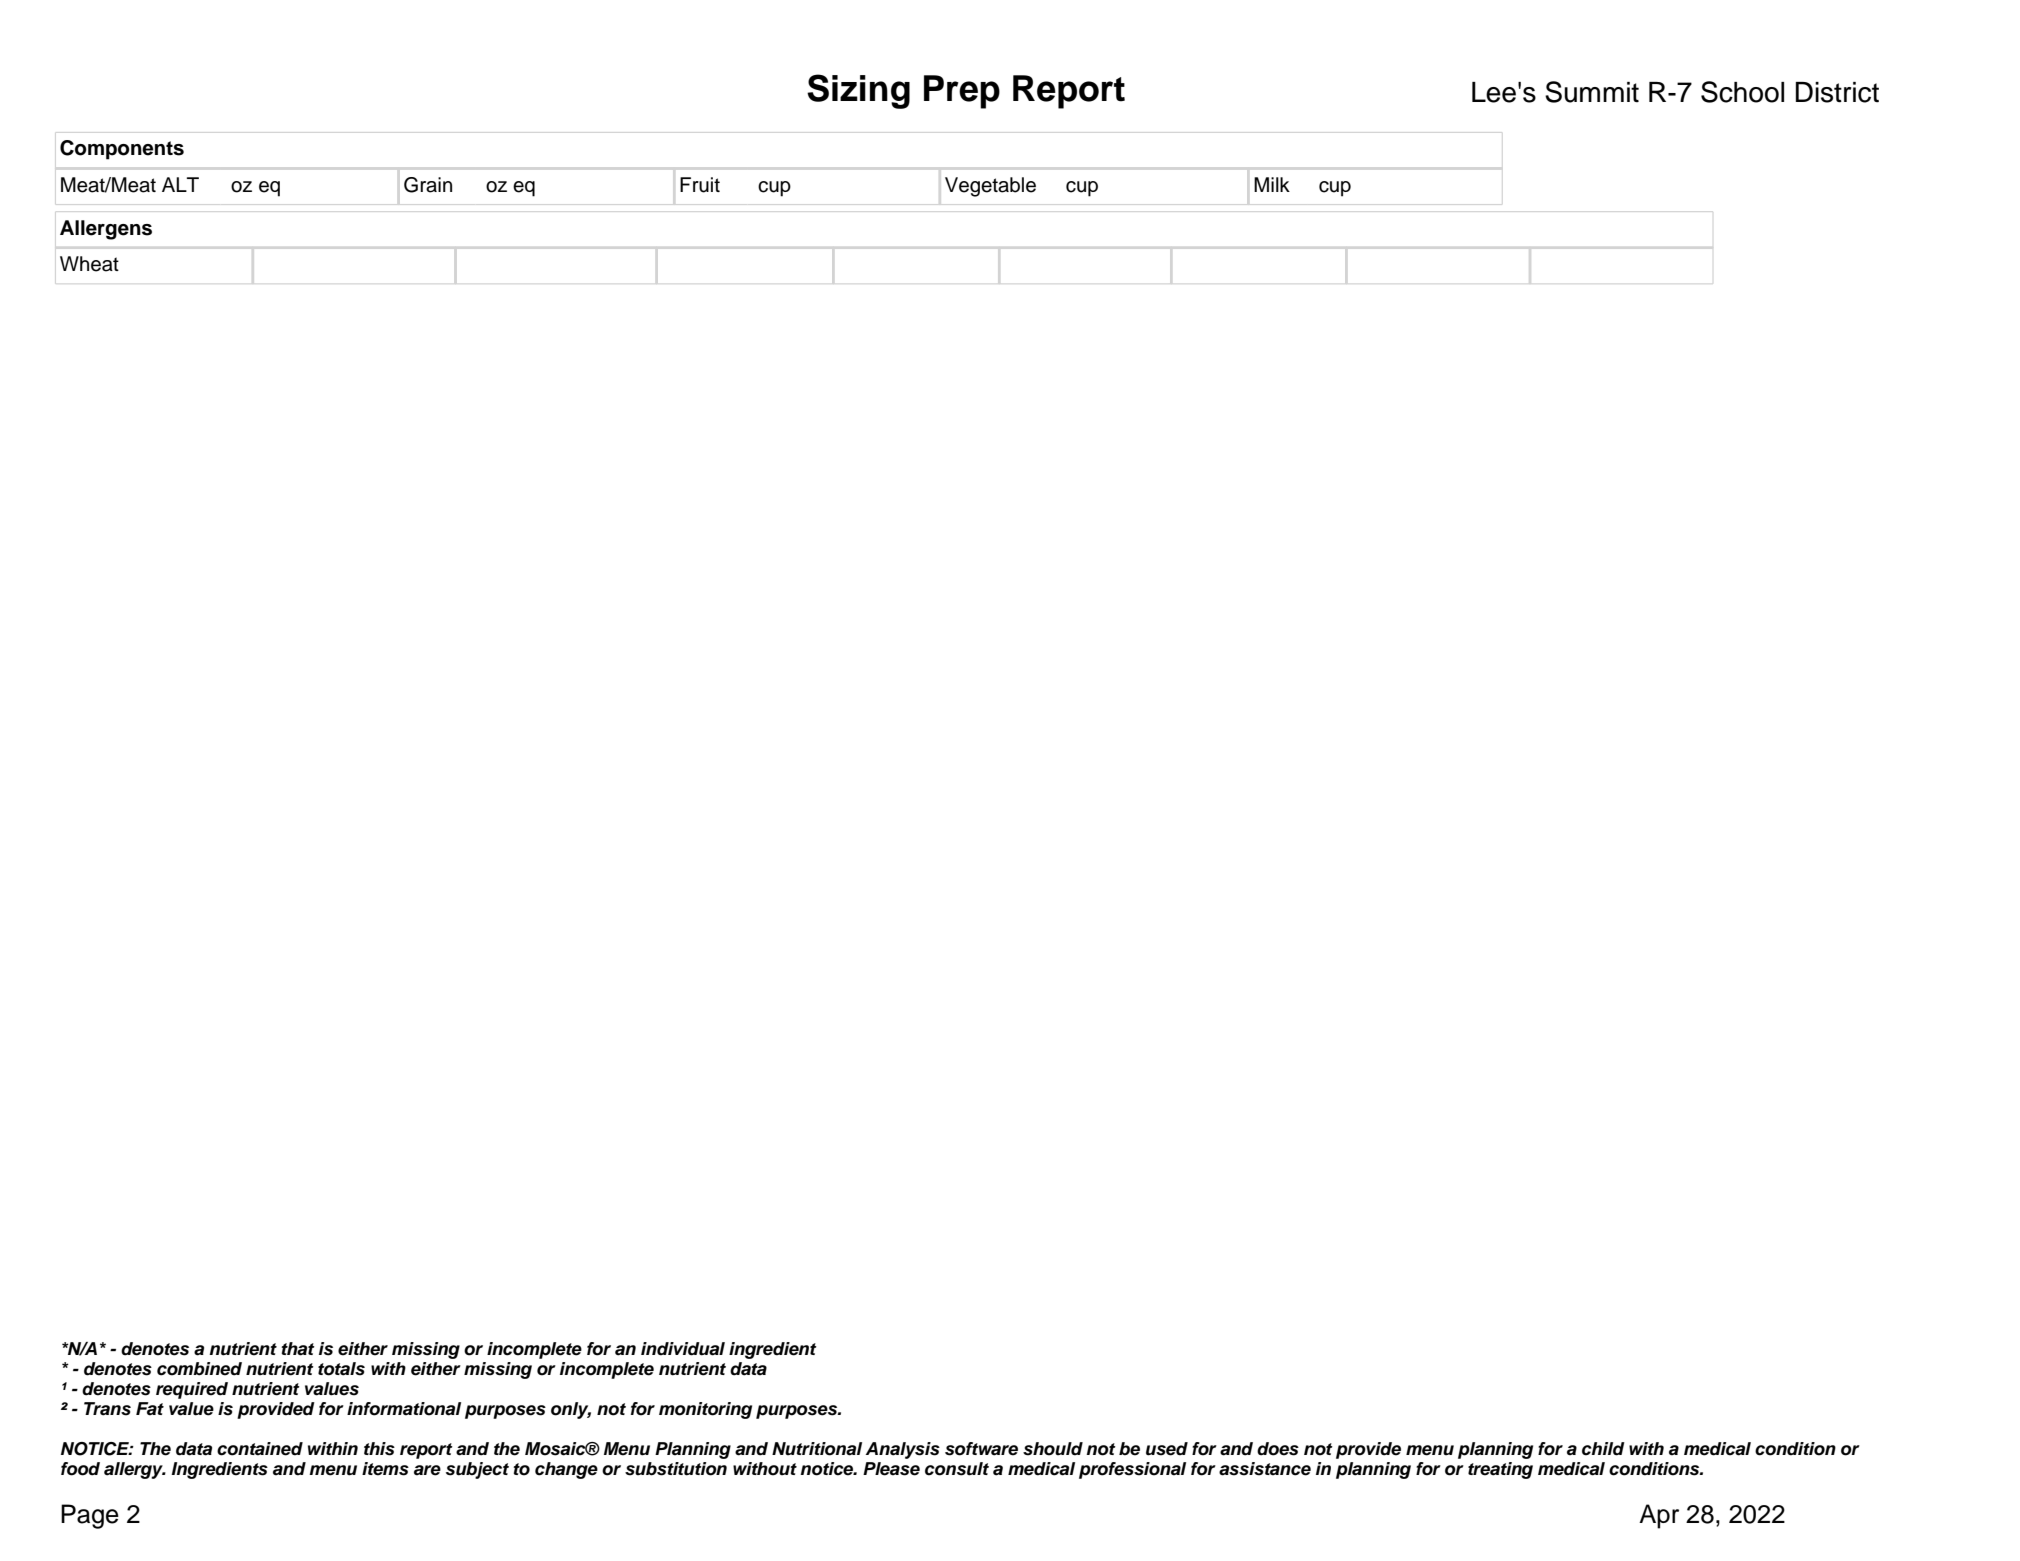  I want to click on Wheat, so click(89, 264).
